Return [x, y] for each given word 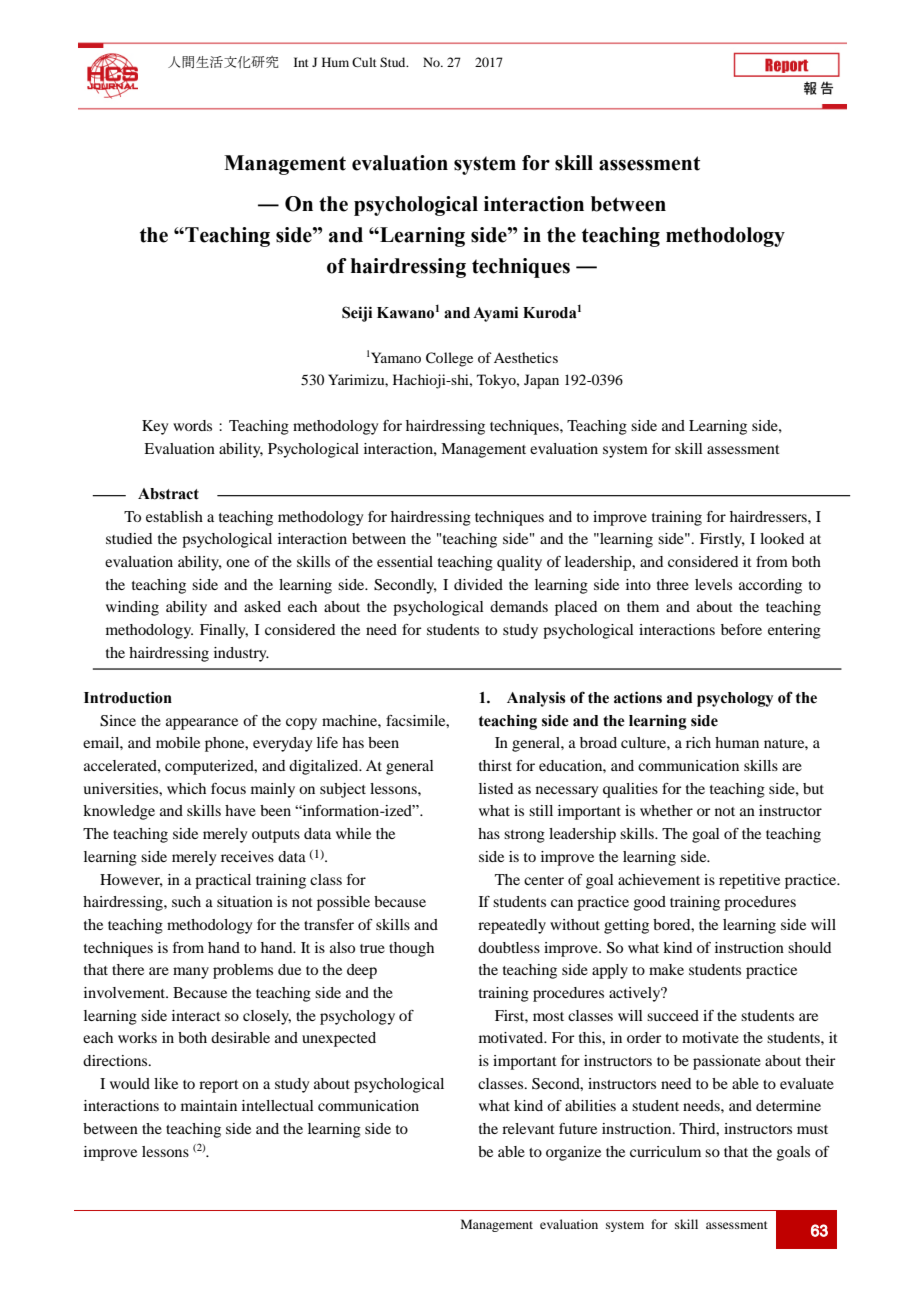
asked [262, 606]
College [449, 359]
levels [713, 584]
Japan [541, 381]
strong [524, 836]
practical [223, 881]
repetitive [749, 881]
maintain [209, 1105]
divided [478, 584]
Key [155, 427]
